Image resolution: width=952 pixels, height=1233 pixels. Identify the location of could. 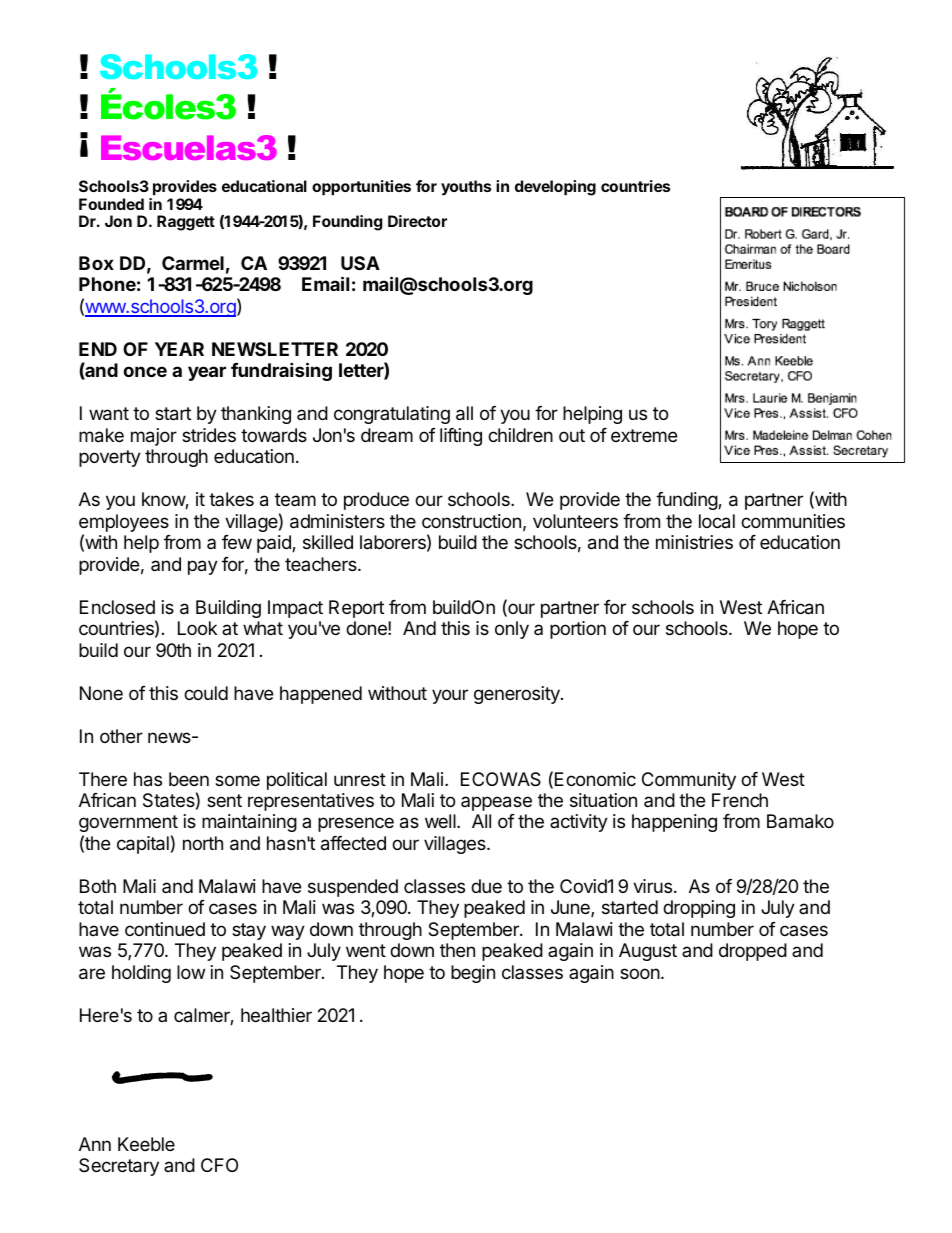
(206, 693).
